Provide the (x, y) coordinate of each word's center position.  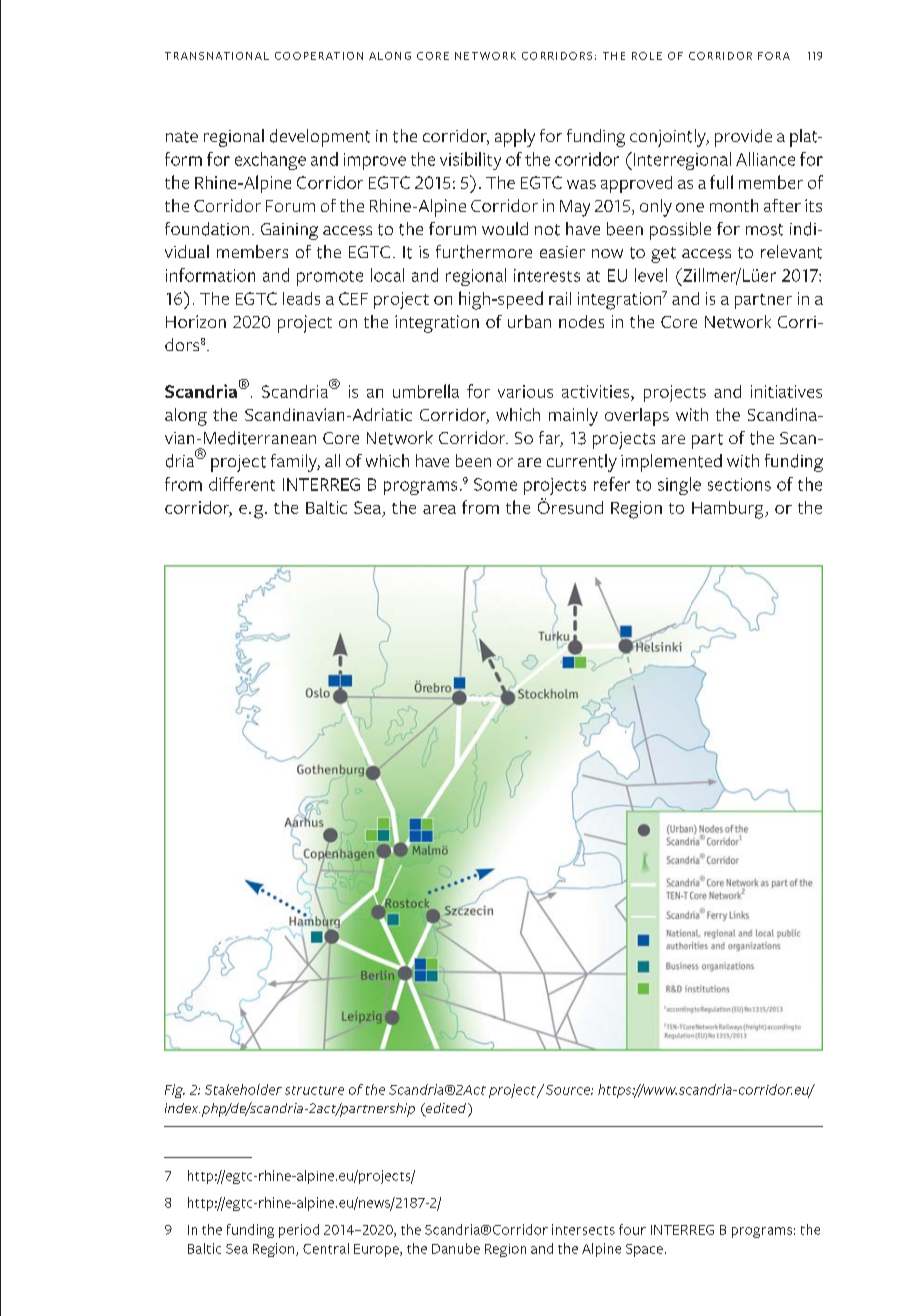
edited (446, 1109)
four (632, 1229)
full (721, 182)
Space (644, 1250)
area (439, 509)
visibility (470, 161)
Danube (456, 1248)
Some (495, 484)
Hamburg (729, 510)
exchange (270, 161)
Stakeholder (243, 1089)
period (299, 1231)
